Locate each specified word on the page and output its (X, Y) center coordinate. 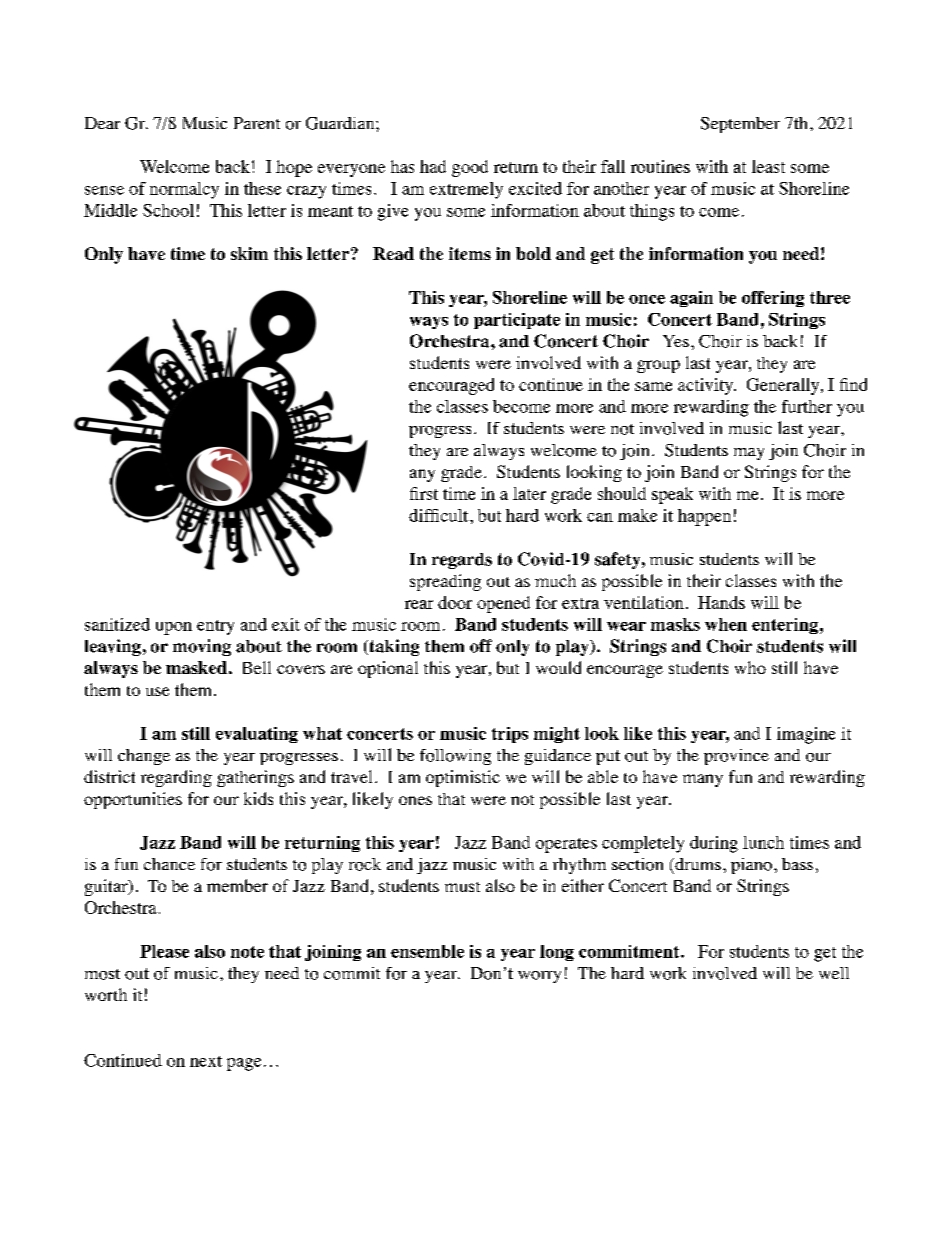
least (768, 166)
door (455, 602)
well (834, 973)
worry (539, 977)
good (470, 168)
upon (174, 628)
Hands (721, 602)
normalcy (184, 190)
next (206, 1061)
